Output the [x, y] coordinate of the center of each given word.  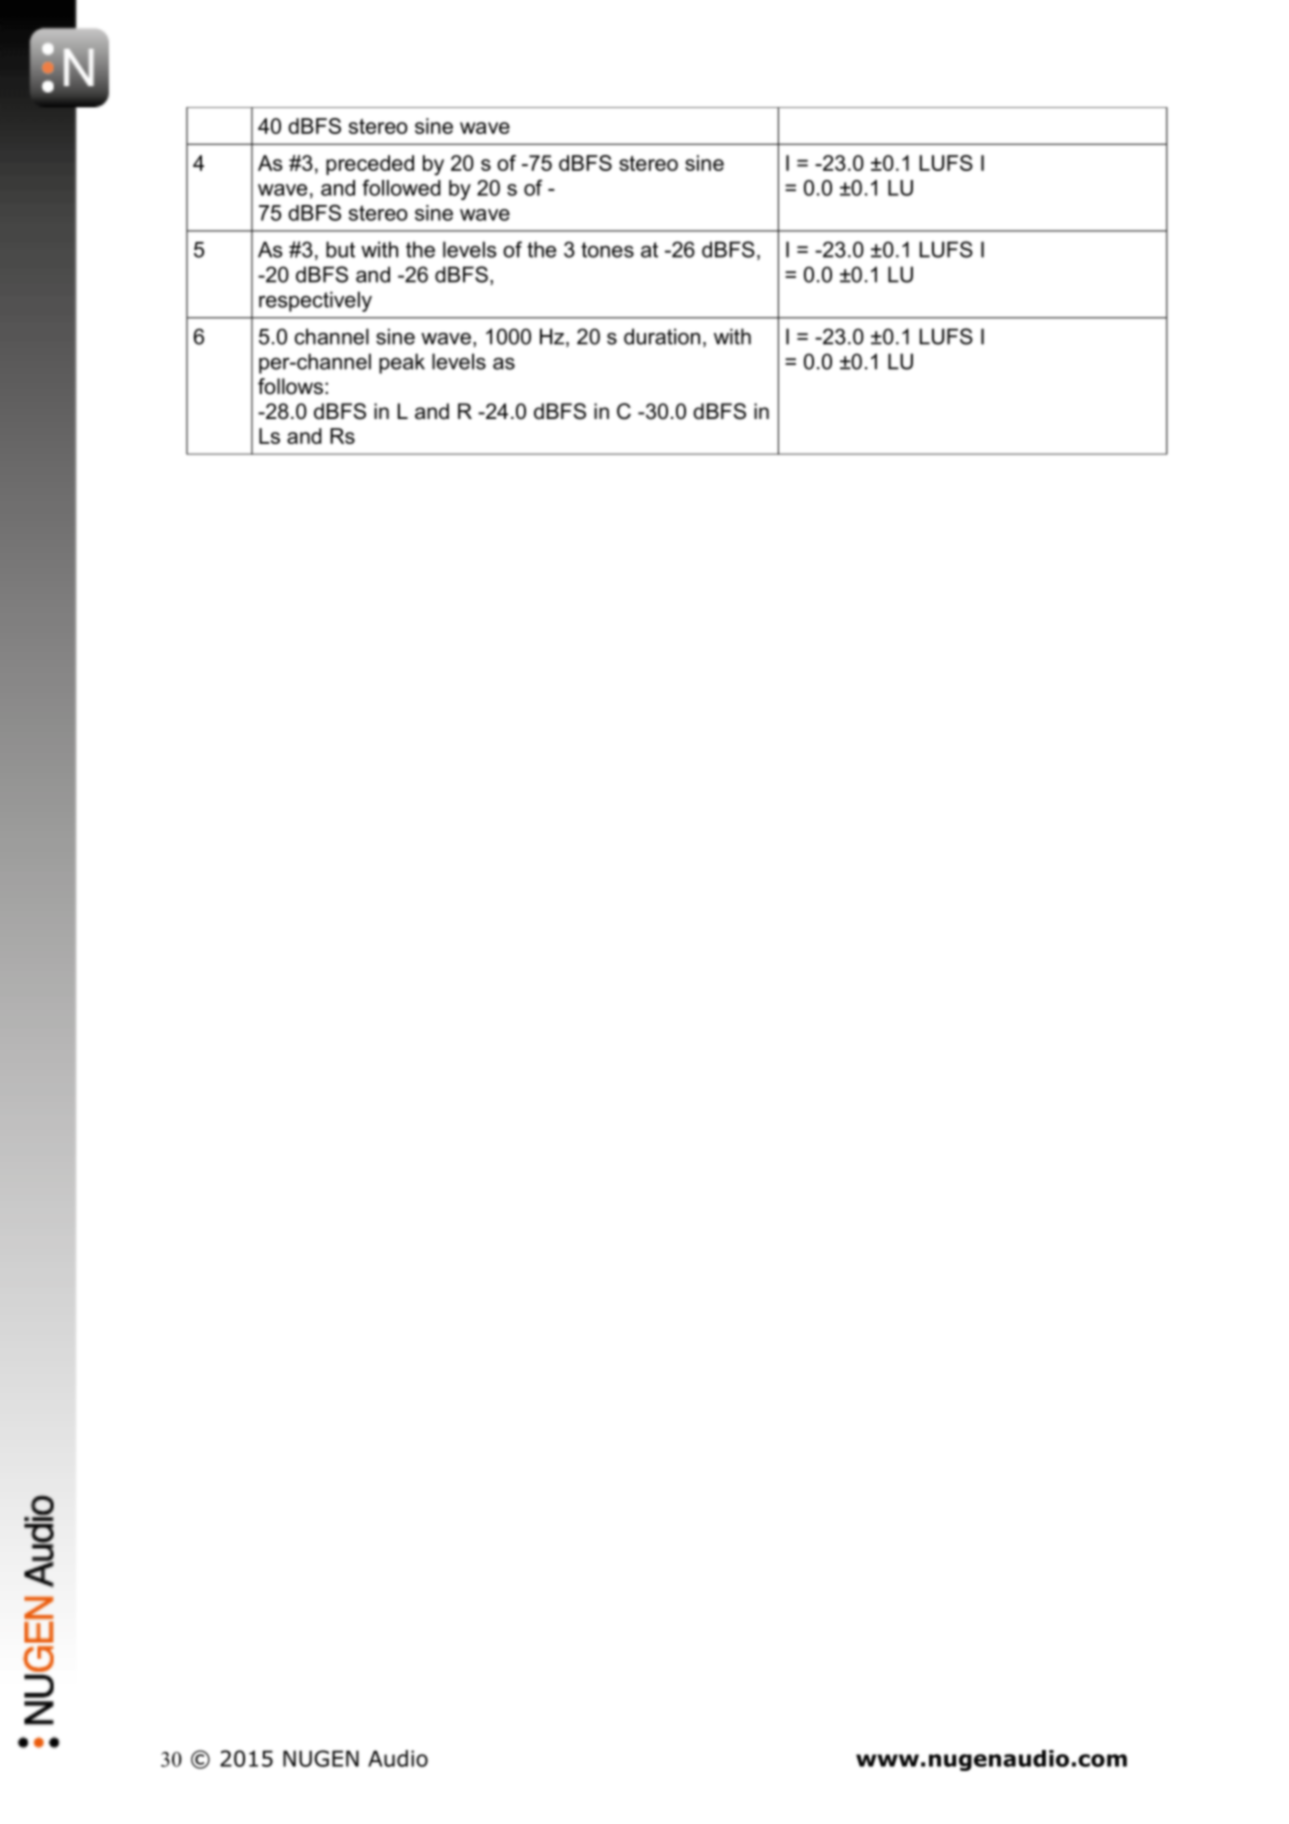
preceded [370, 165]
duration [662, 336]
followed [401, 187]
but [340, 249]
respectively [315, 301]
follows [290, 386]
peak [402, 363]
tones [607, 250]
